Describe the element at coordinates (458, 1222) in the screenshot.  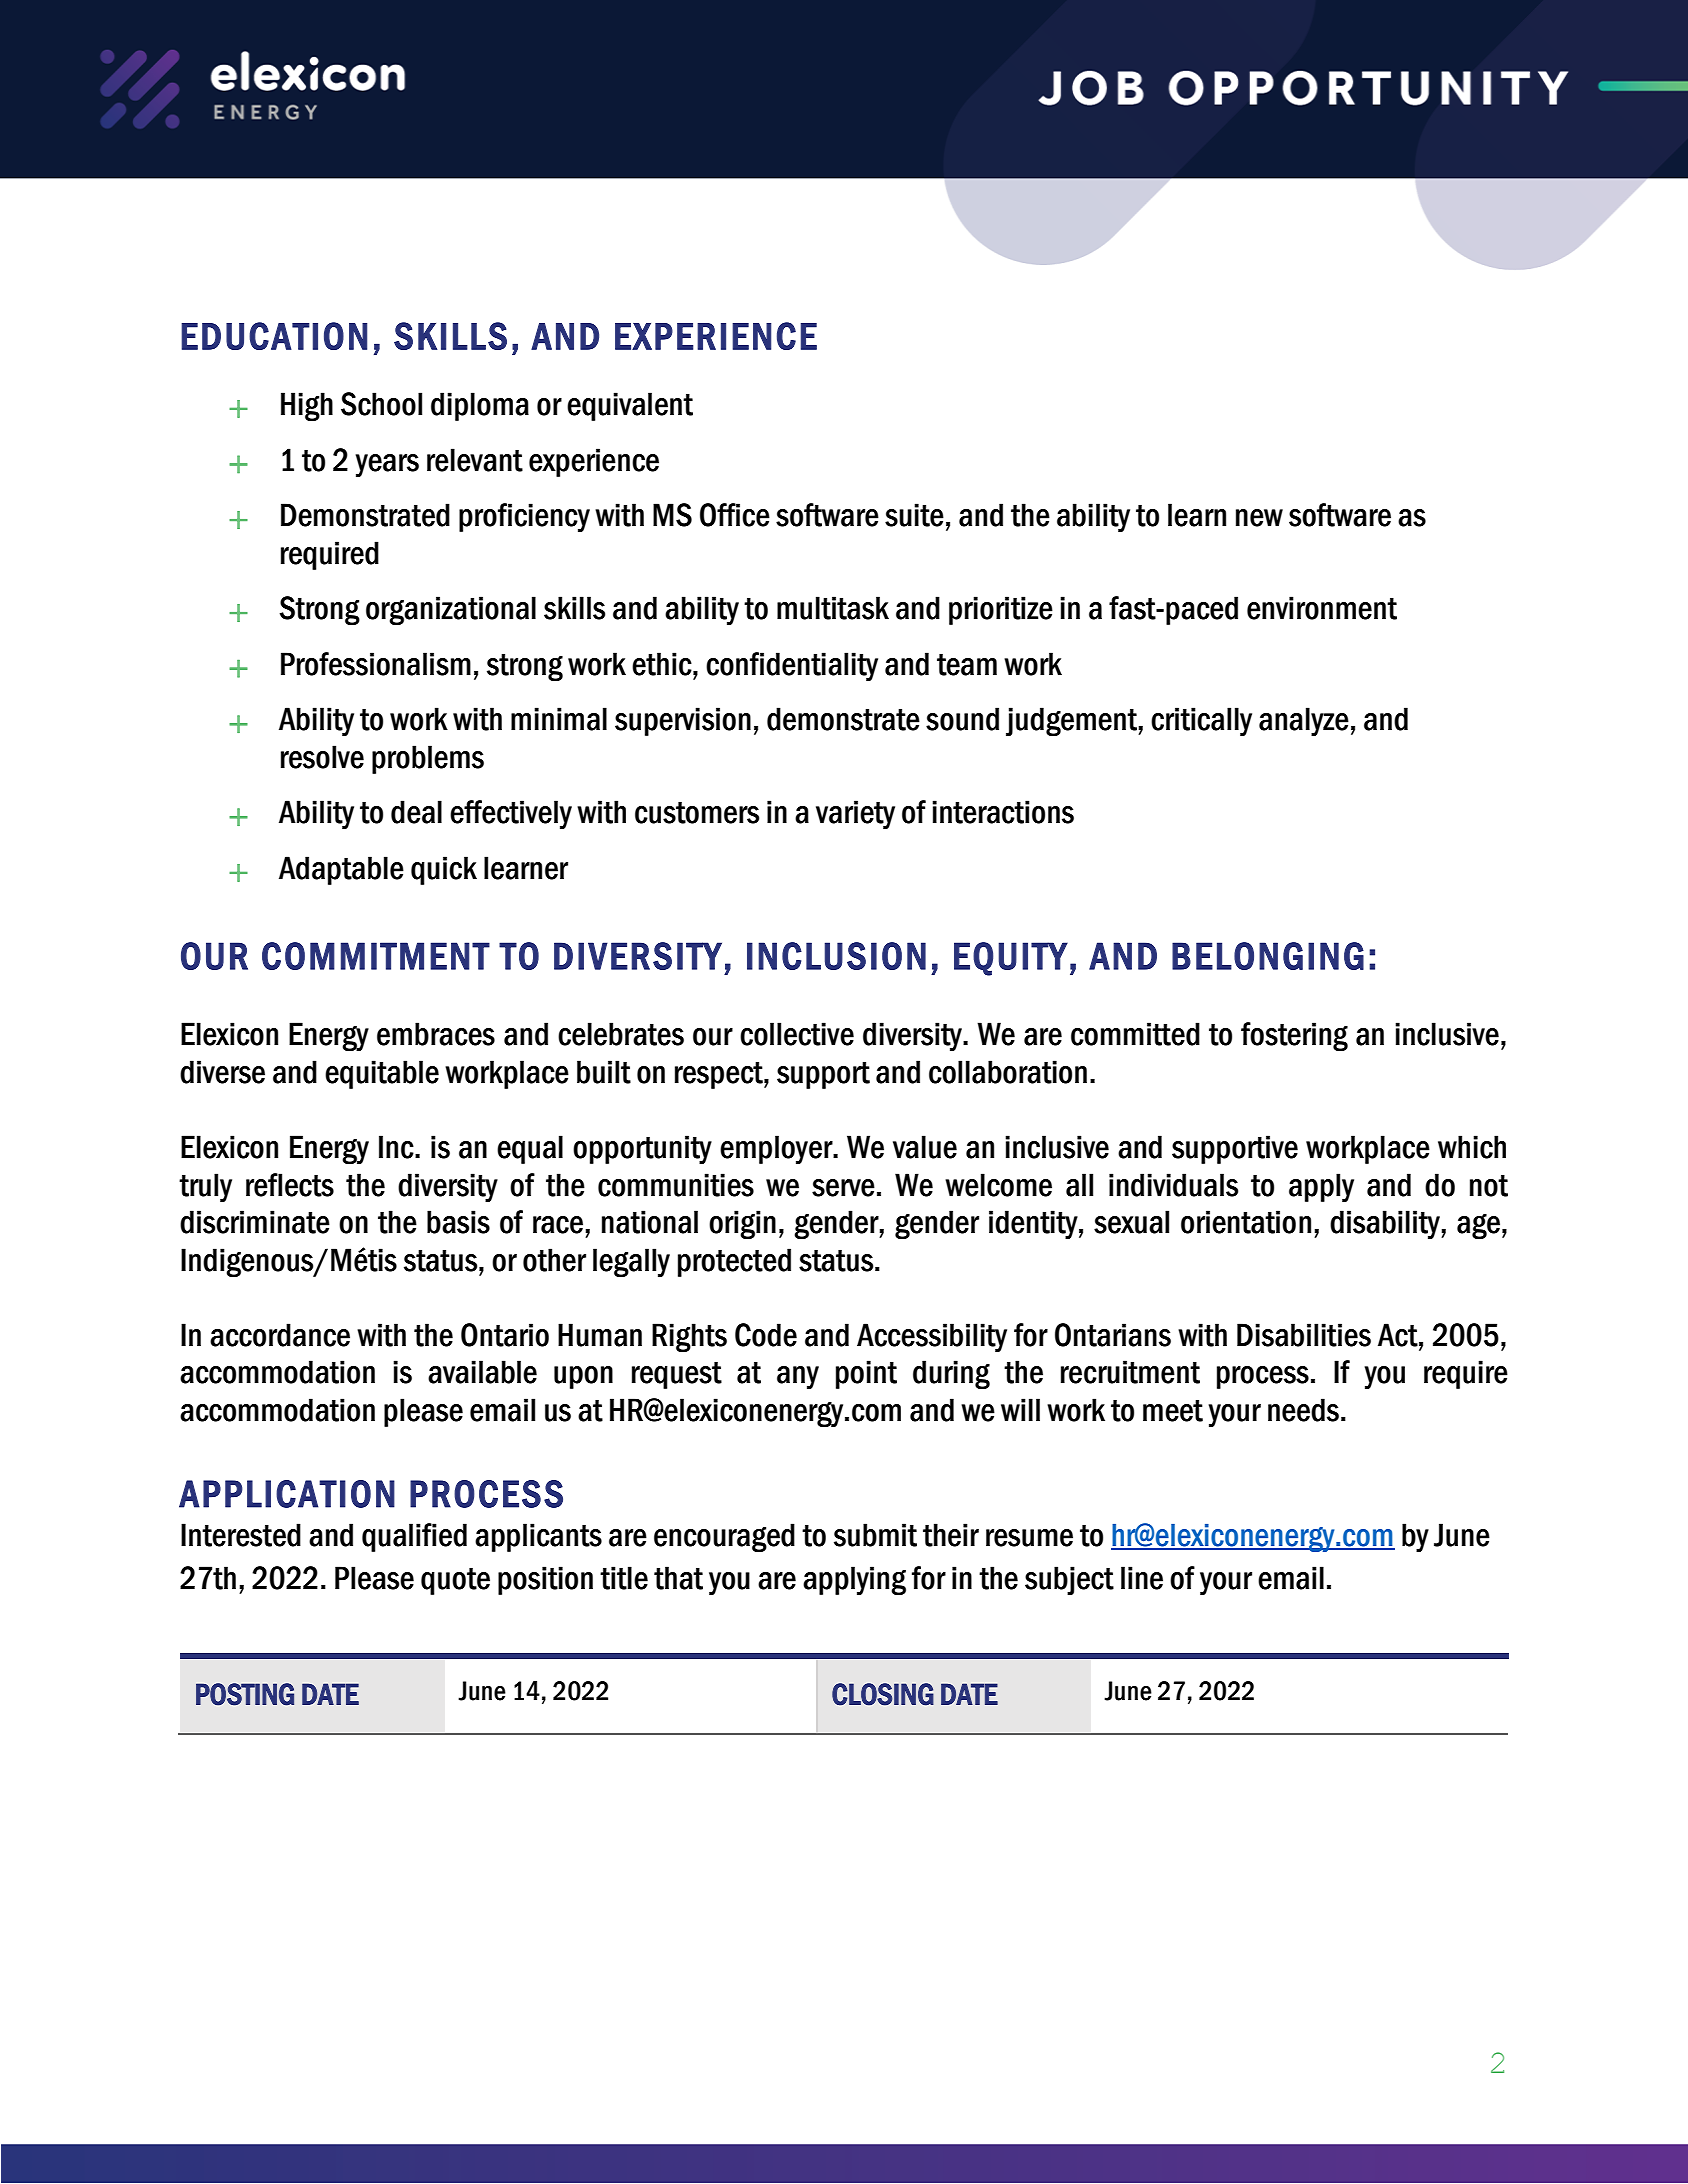
I see `basis` at that location.
